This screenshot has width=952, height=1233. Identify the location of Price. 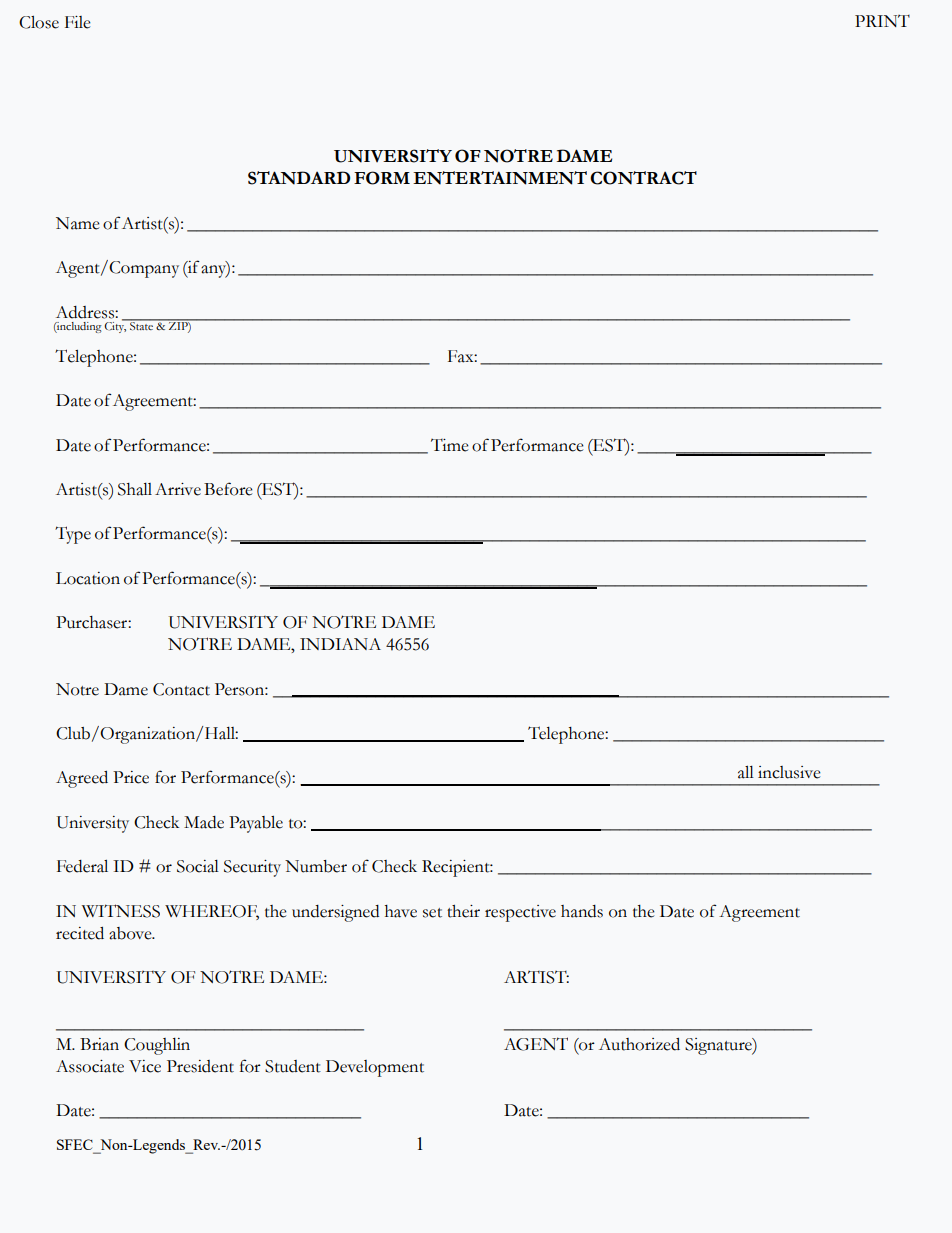
(131, 777).
